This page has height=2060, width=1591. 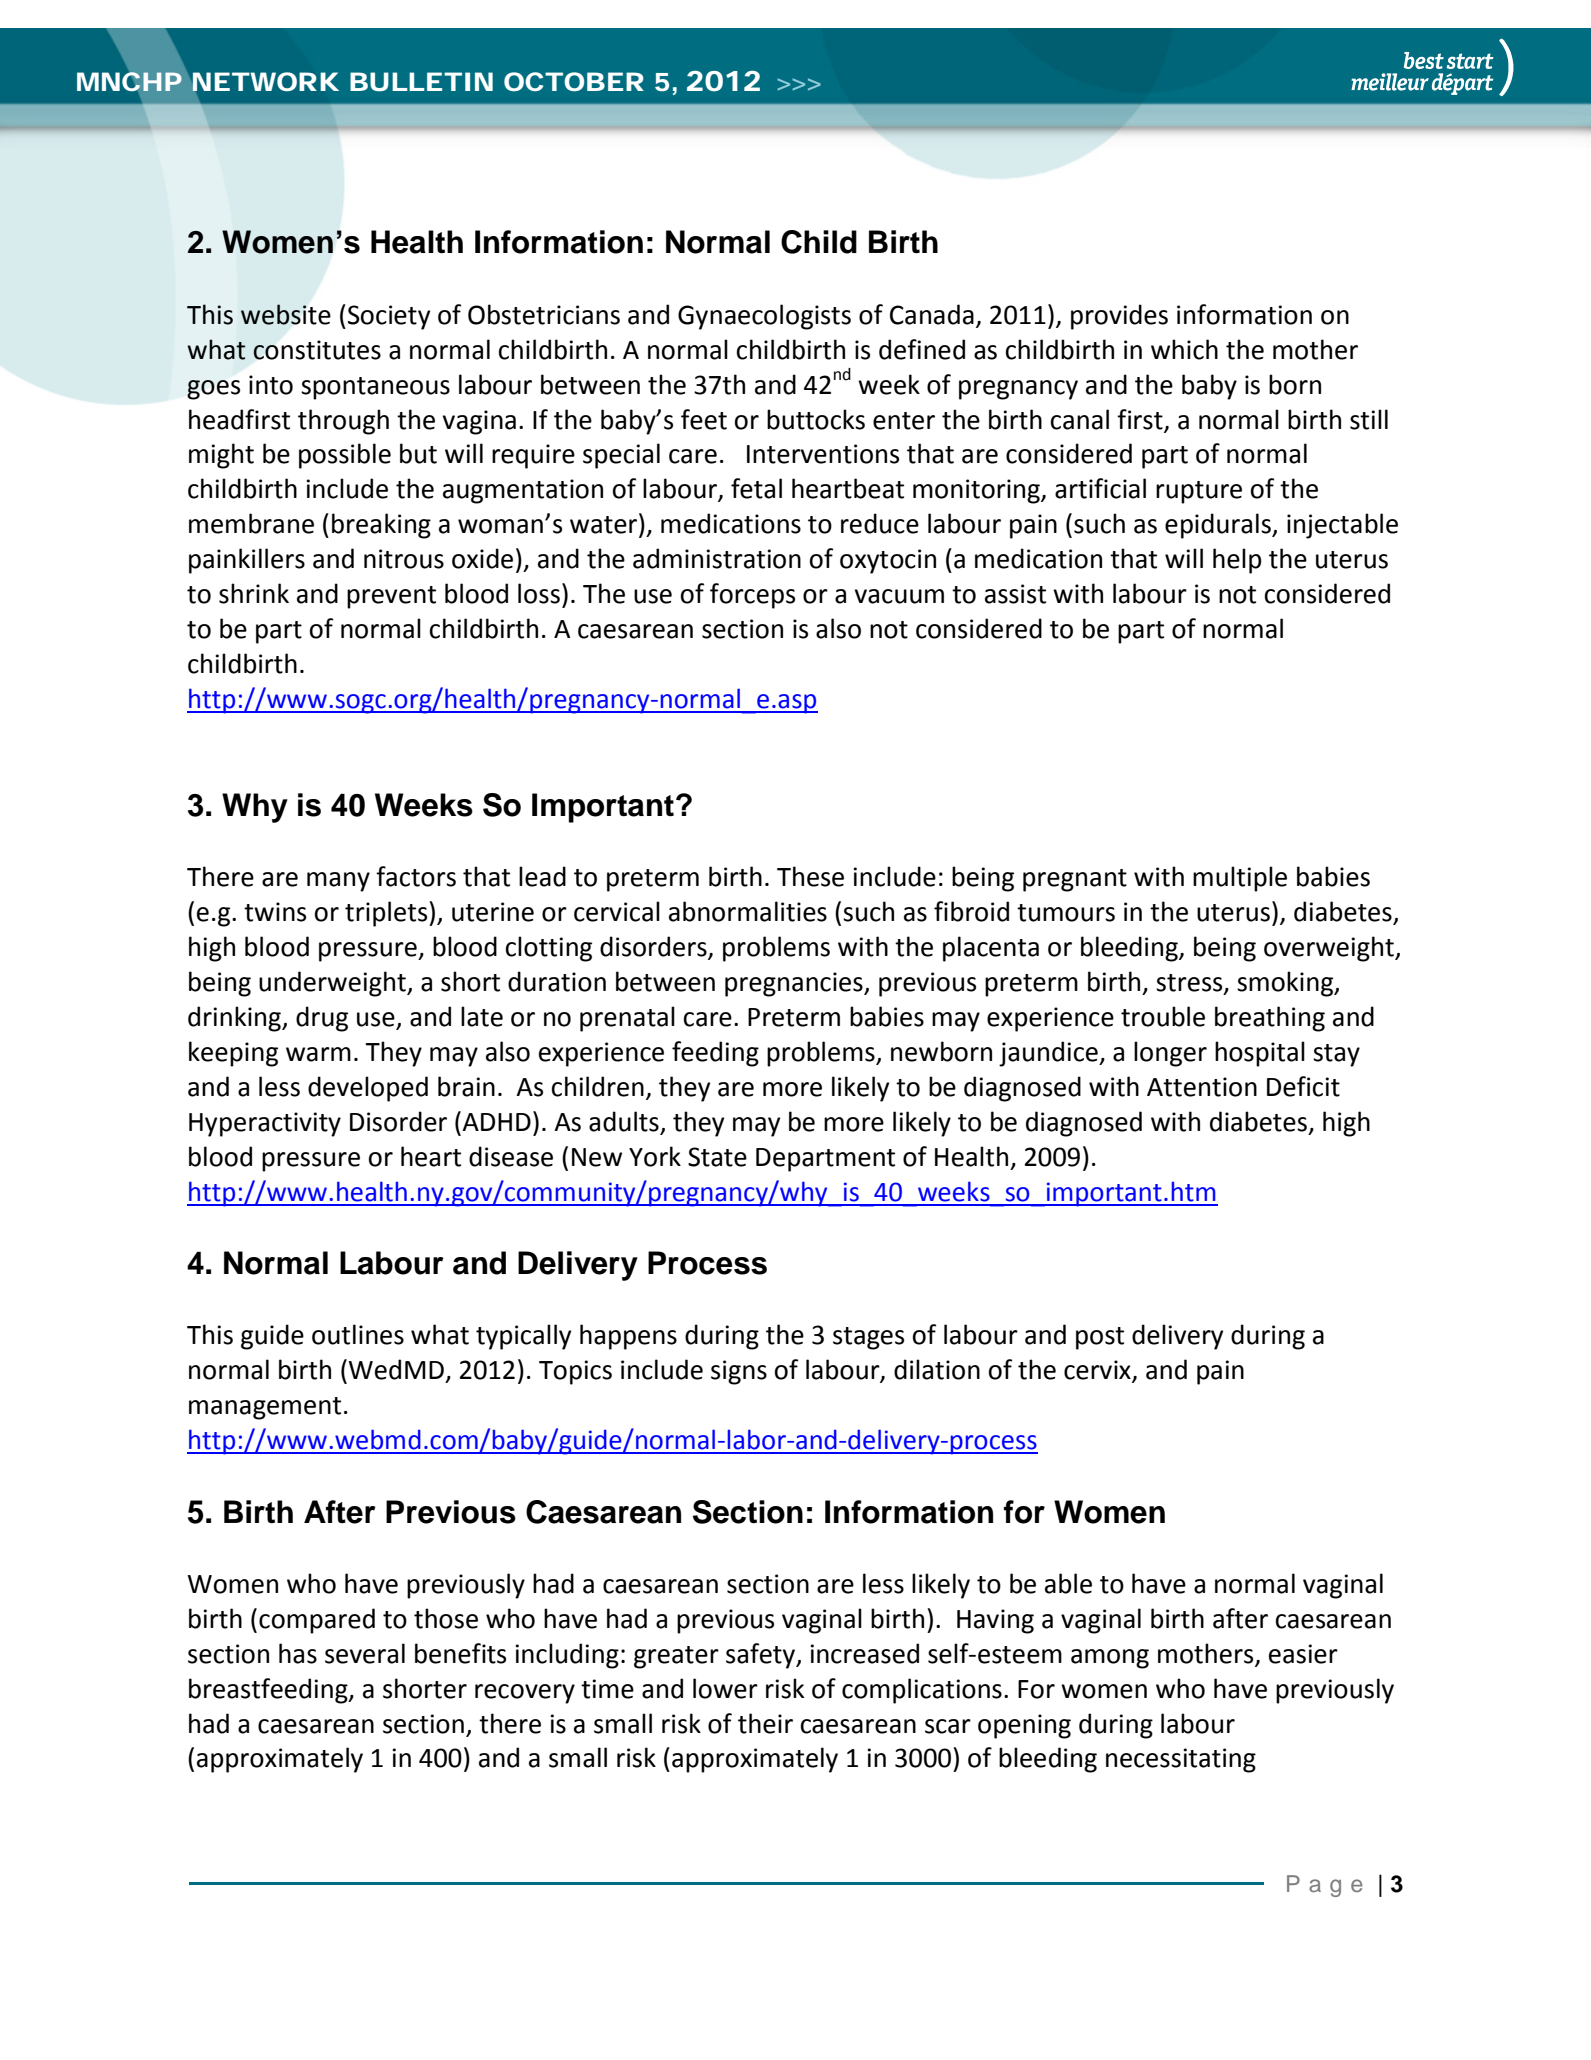 What do you see at coordinates (265, 1408) in the page?
I see `management` at bounding box center [265, 1408].
